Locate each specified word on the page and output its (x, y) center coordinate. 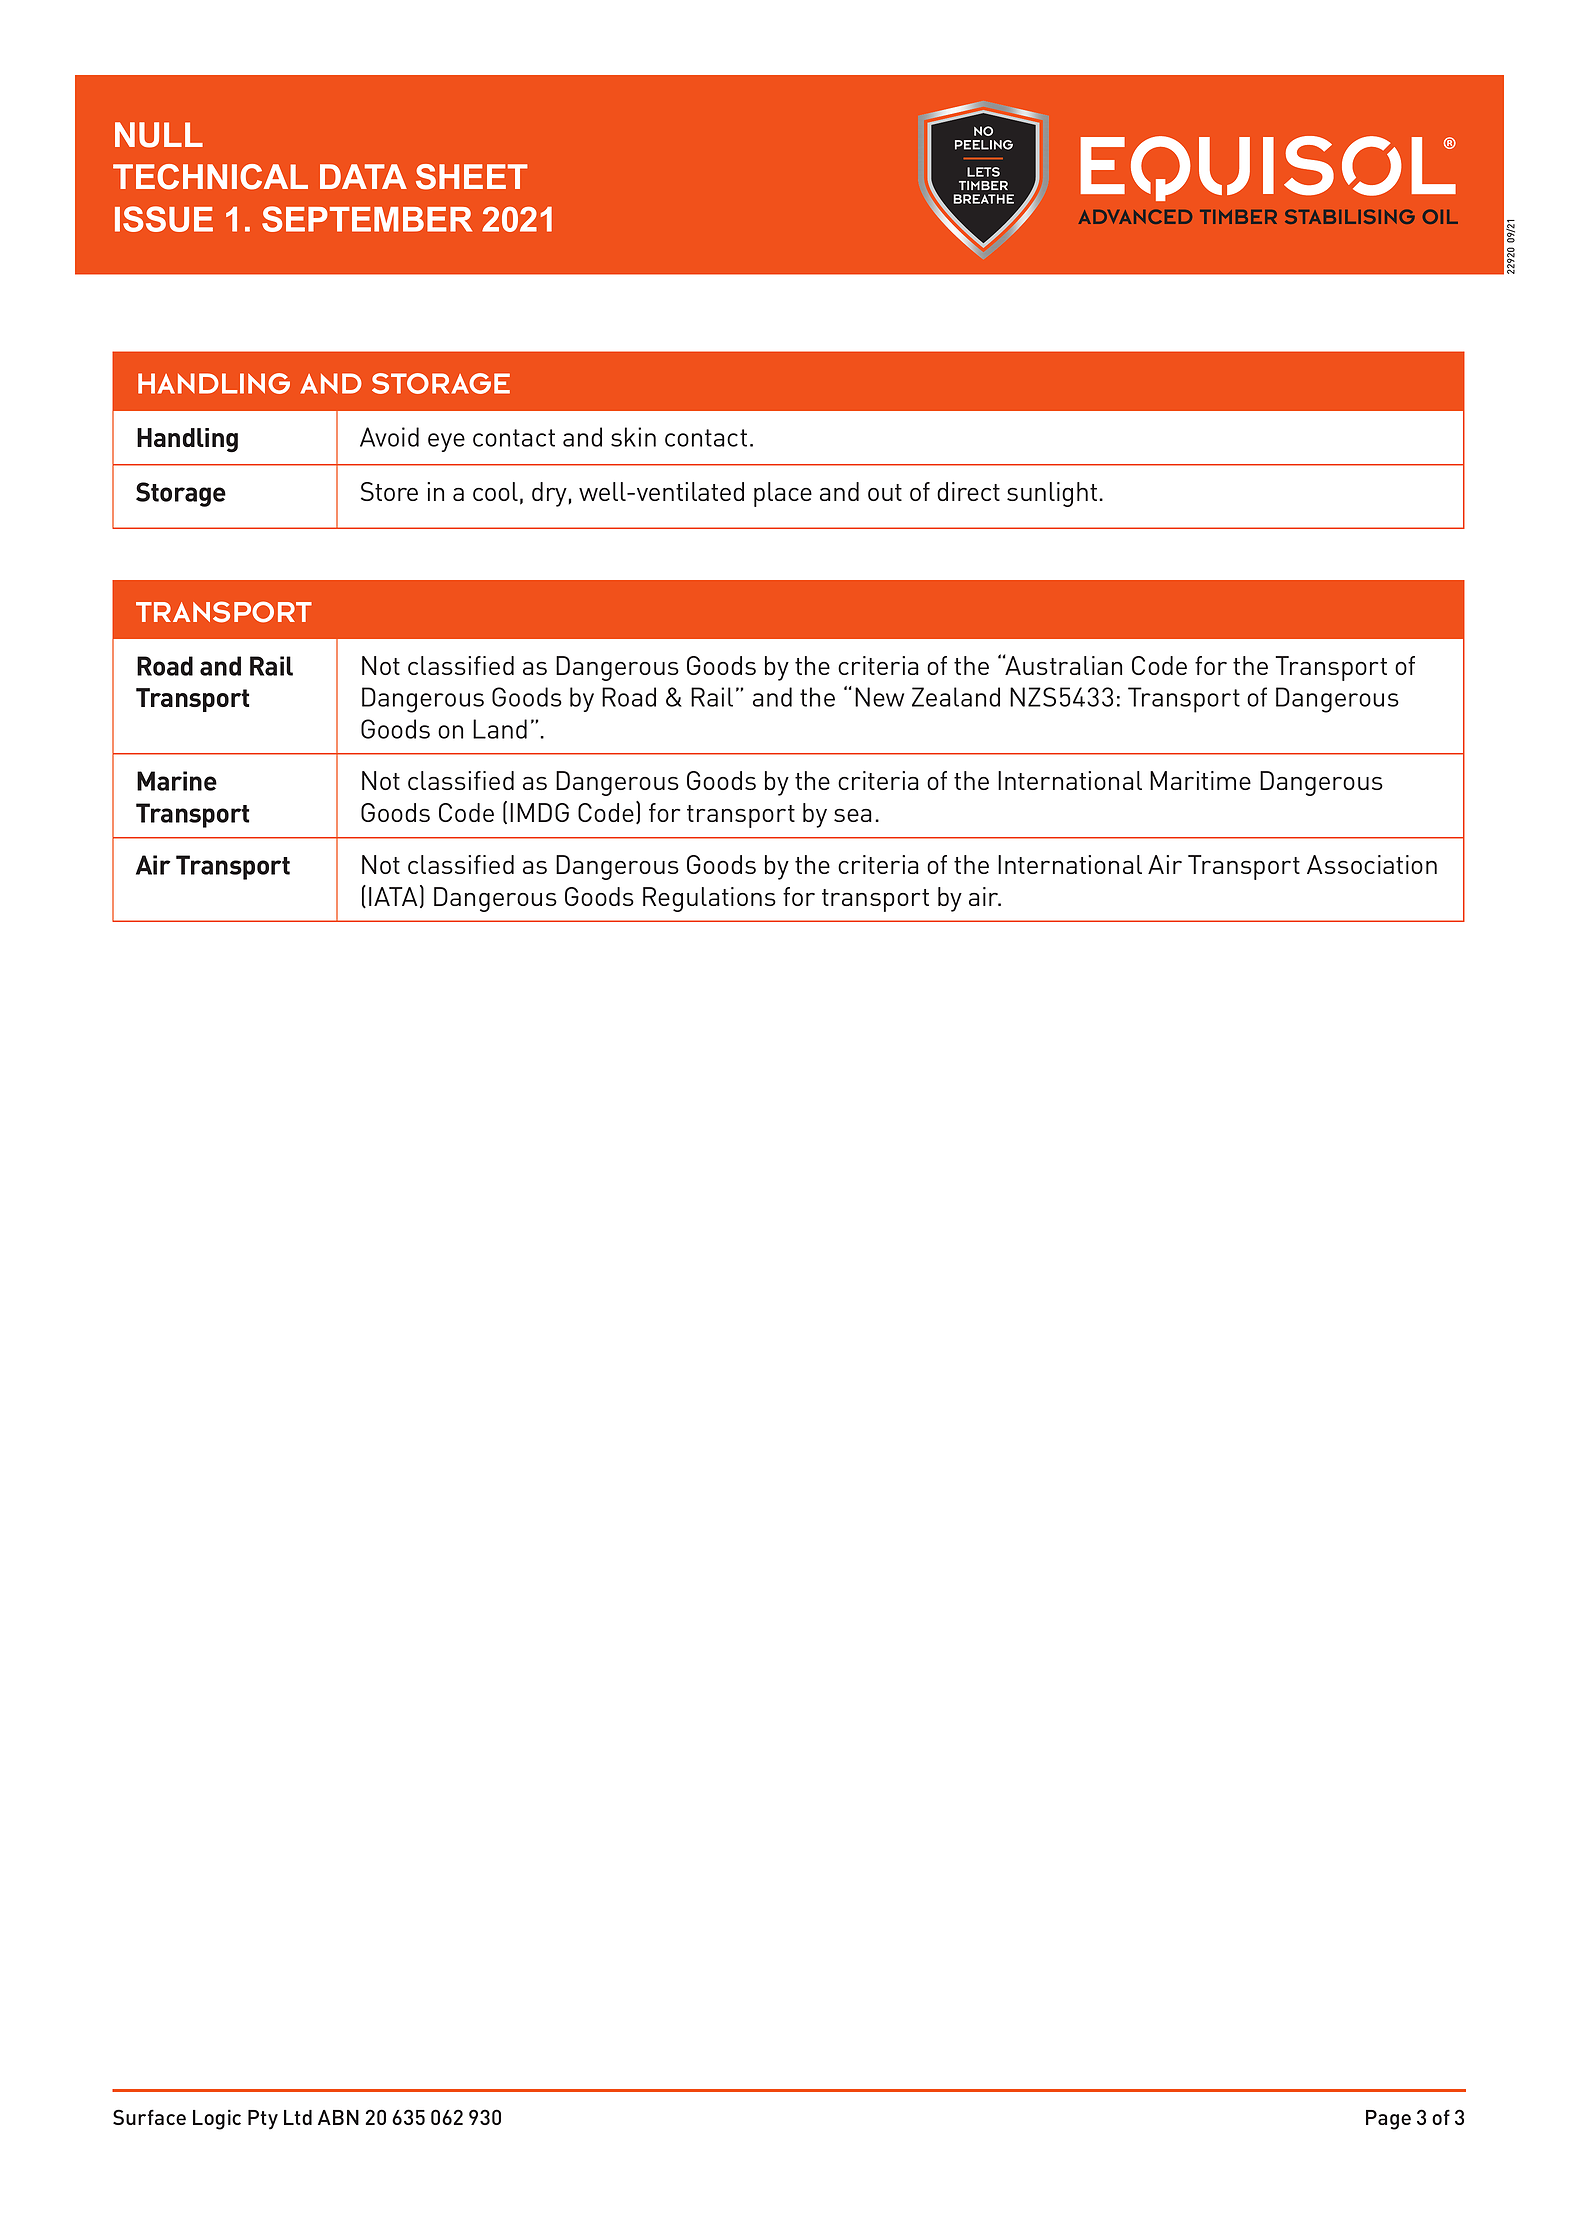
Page (1388, 2120)
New (879, 697)
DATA (363, 176)
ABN (338, 2117)
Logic (217, 2119)
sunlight (1052, 494)
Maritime (1200, 780)
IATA (393, 896)
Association (1372, 864)
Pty (263, 2120)
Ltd (298, 2117)
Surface (149, 2117)
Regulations (709, 899)
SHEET (472, 177)
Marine (177, 781)
